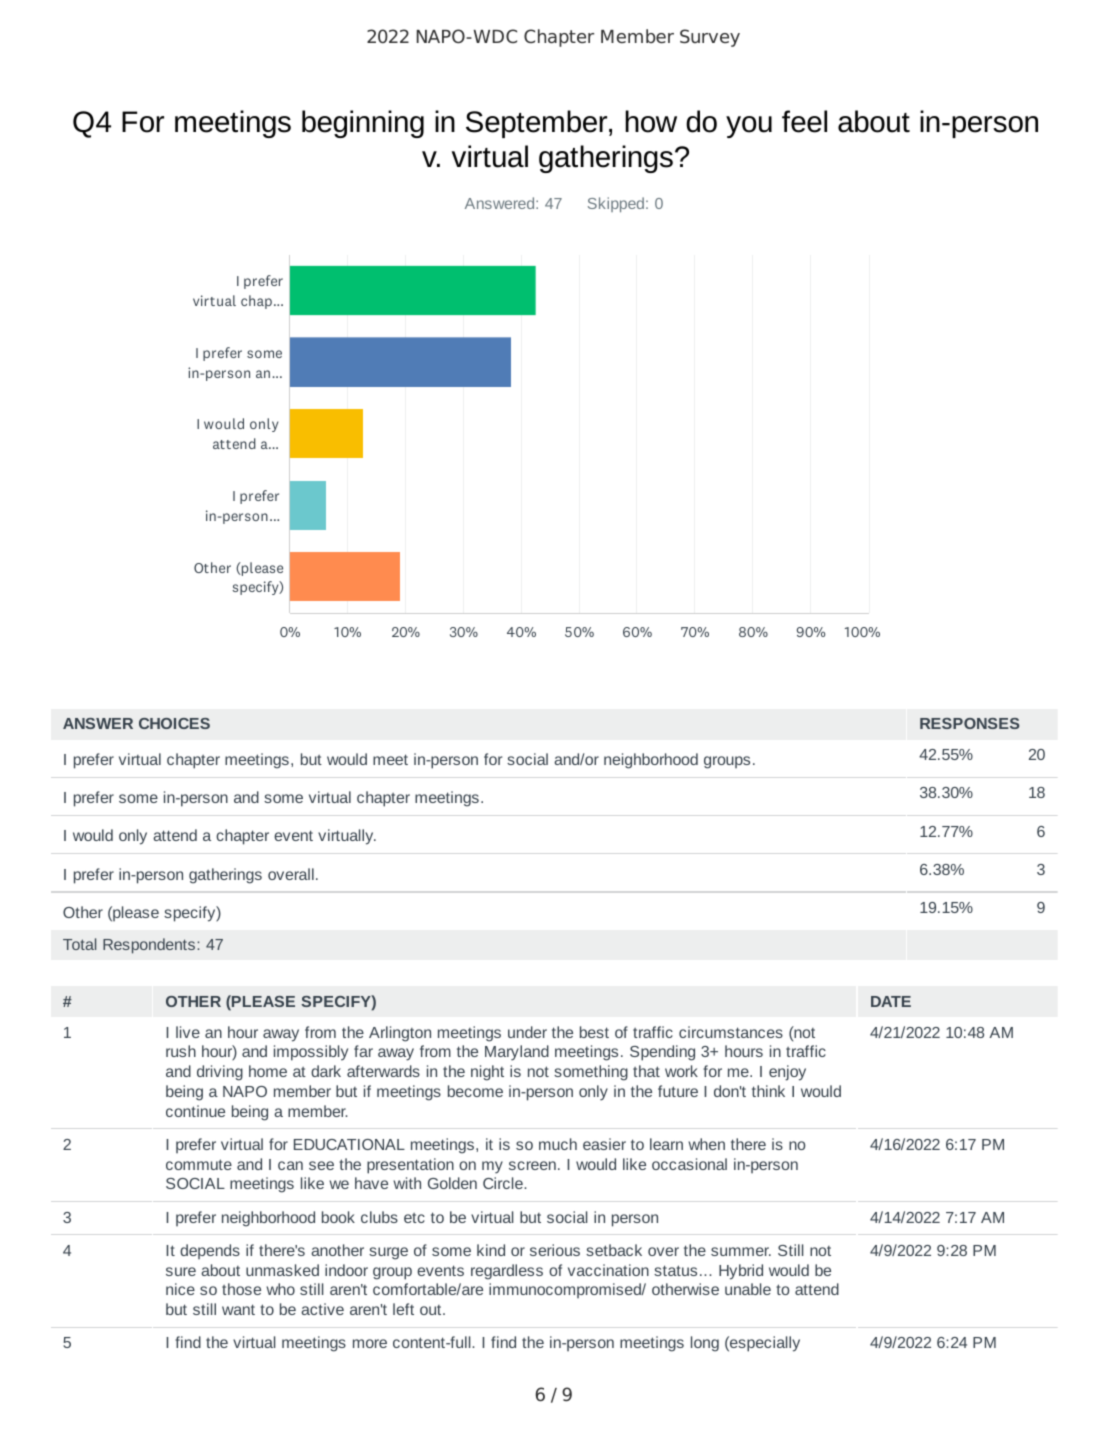 Image resolution: width=1107 pixels, height=1432 pixels. Describe the element at coordinates (891, 1001) in the document. I see `DATE` at that location.
